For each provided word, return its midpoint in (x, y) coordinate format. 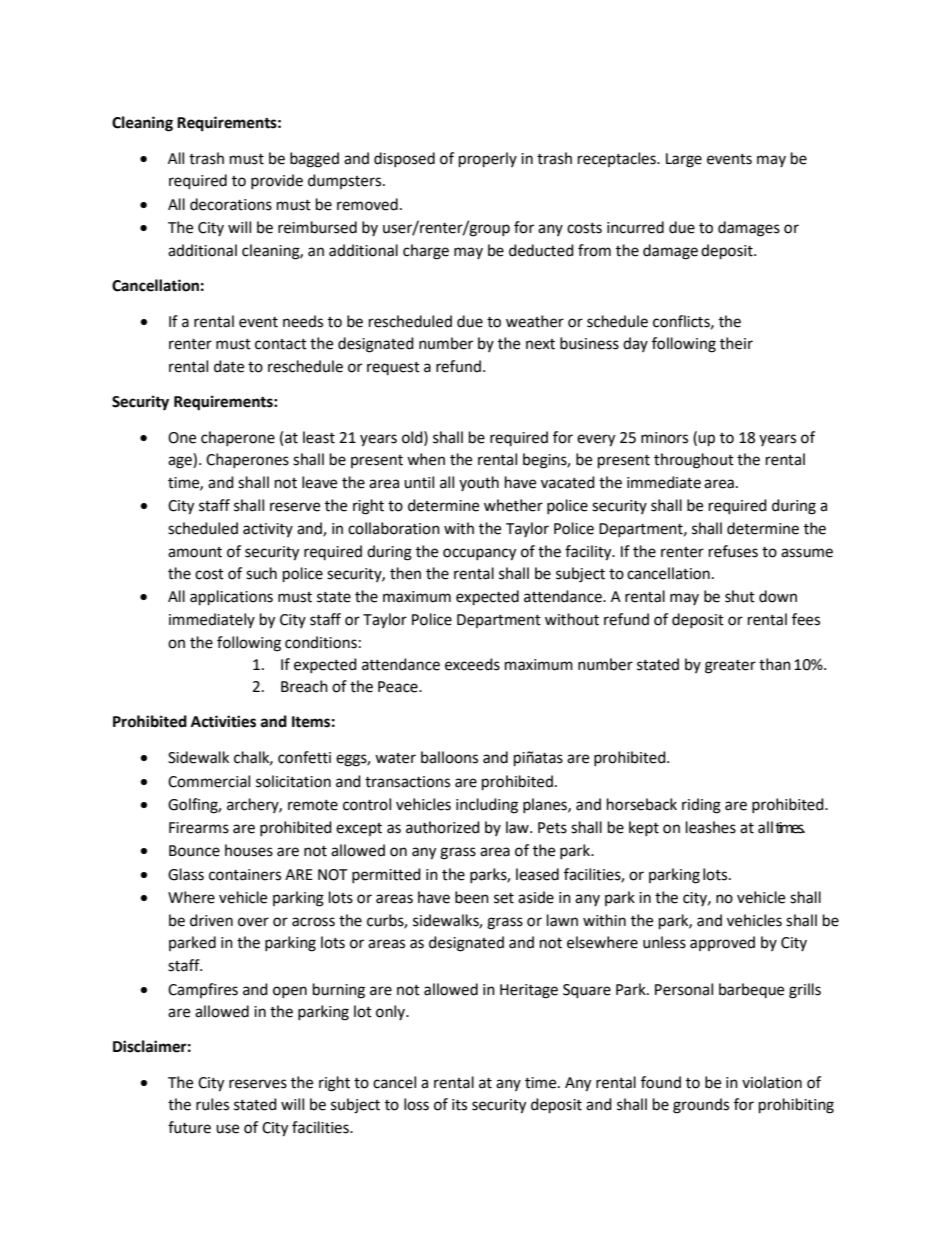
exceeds (472, 664)
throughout (694, 461)
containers (245, 875)
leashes (711, 827)
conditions (321, 642)
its (459, 1105)
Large (684, 160)
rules (212, 1104)
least (319, 437)
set (504, 898)
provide (277, 181)
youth (479, 483)
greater (730, 667)
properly (488, 160)
